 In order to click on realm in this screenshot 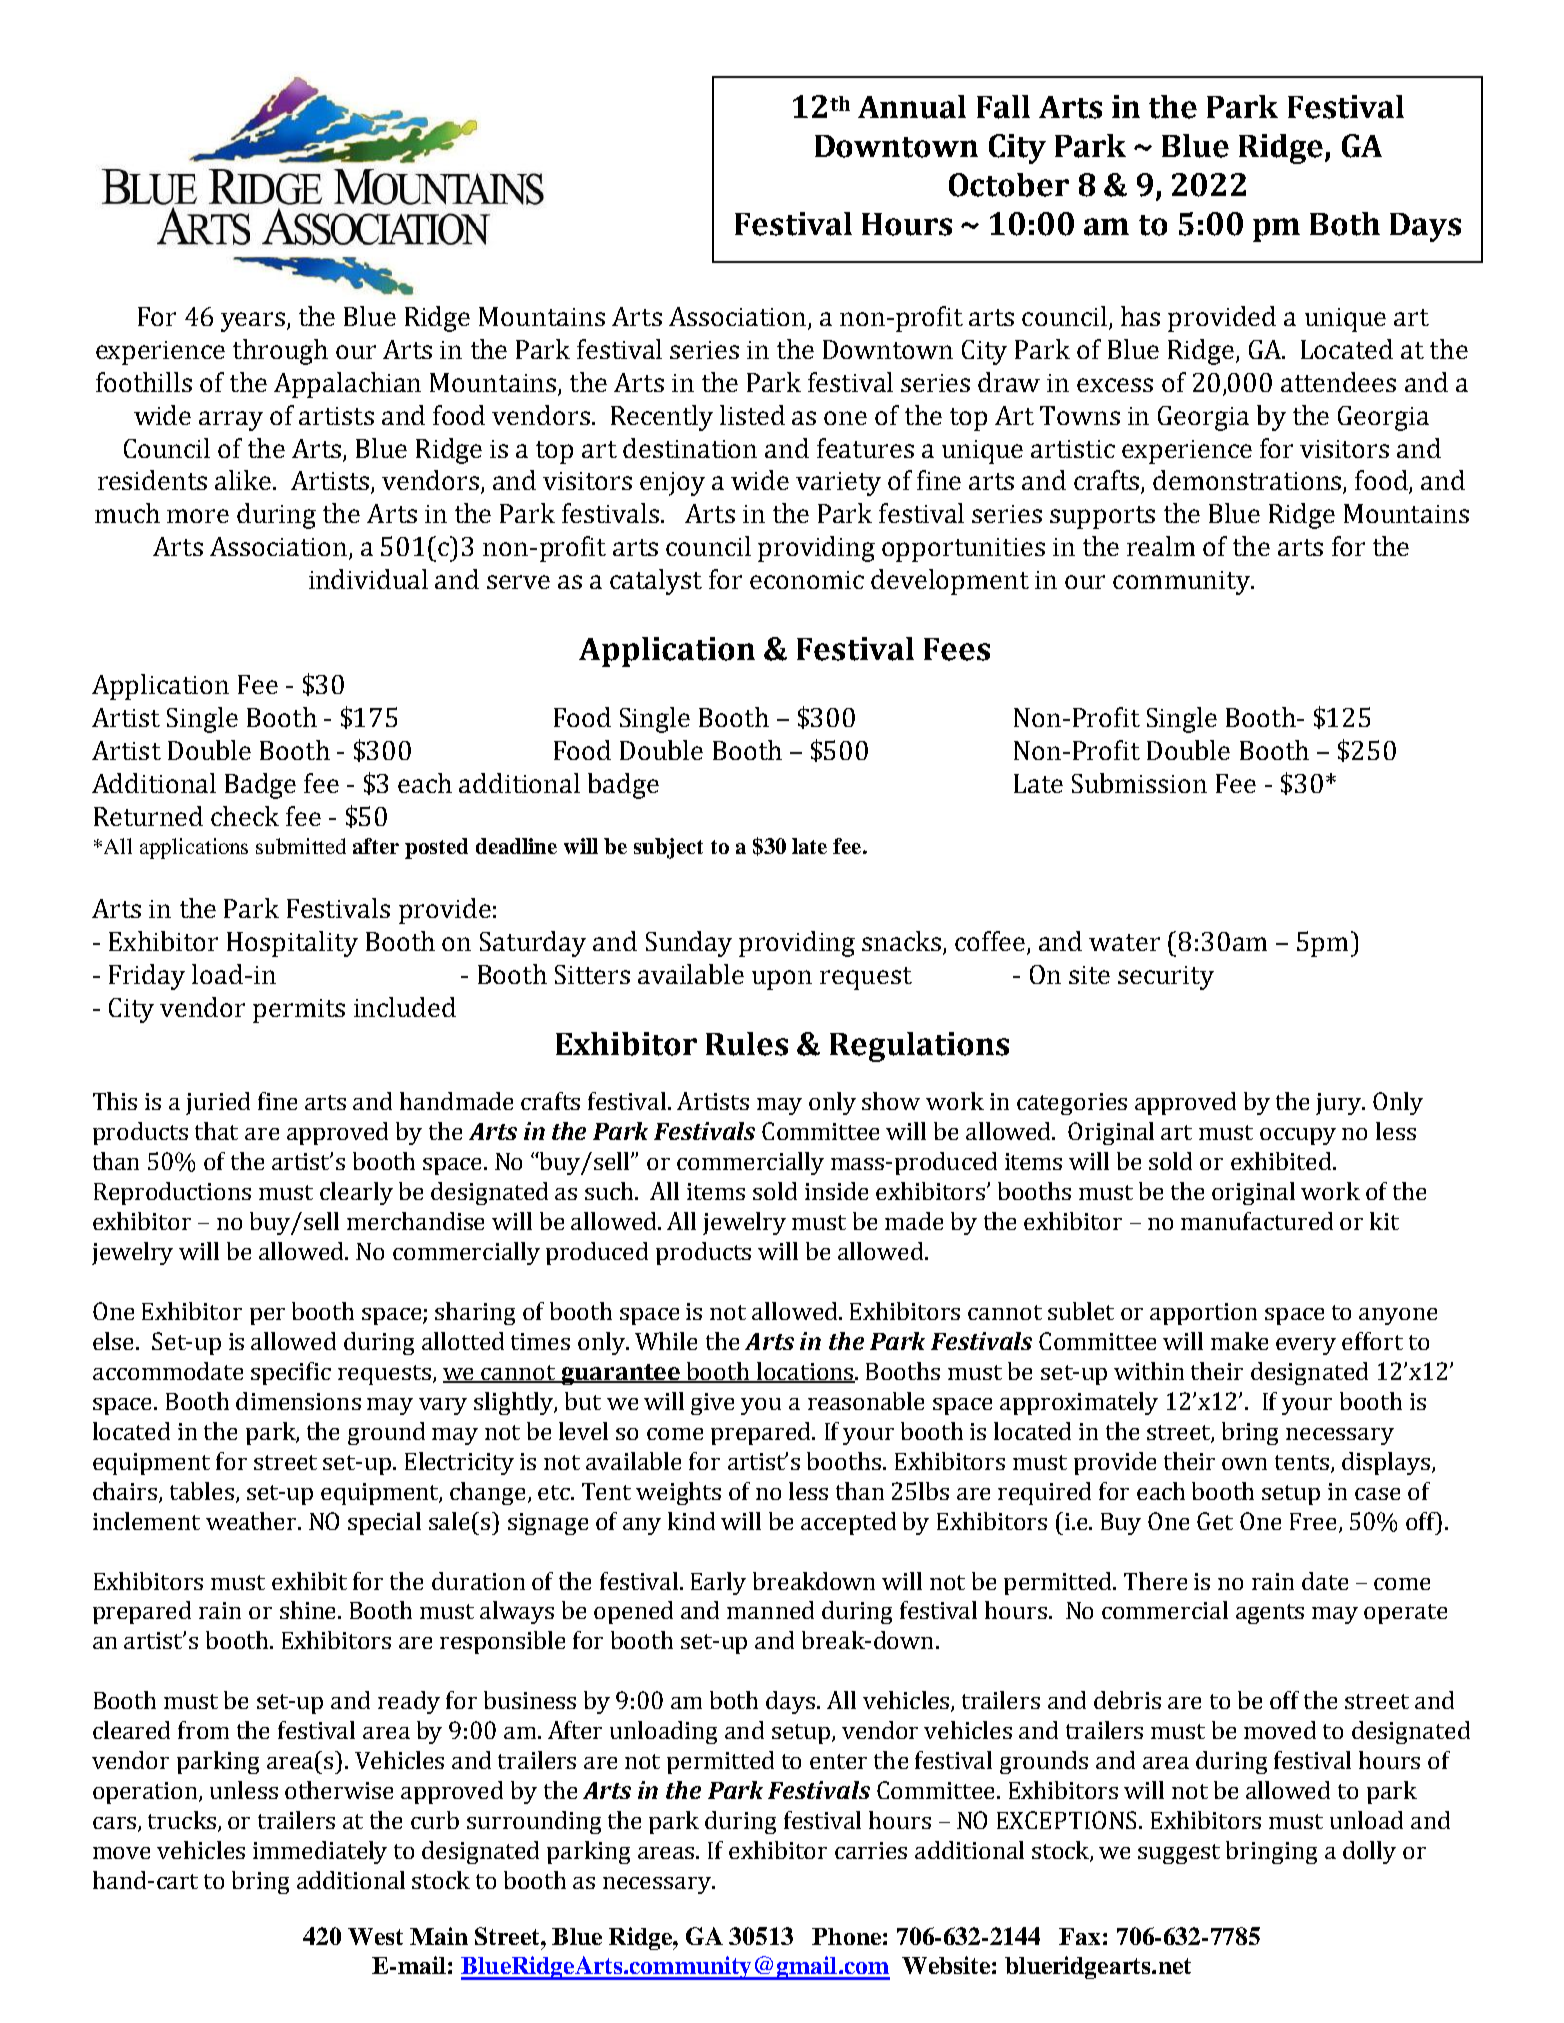, I will do `click(1161, 546)`.
